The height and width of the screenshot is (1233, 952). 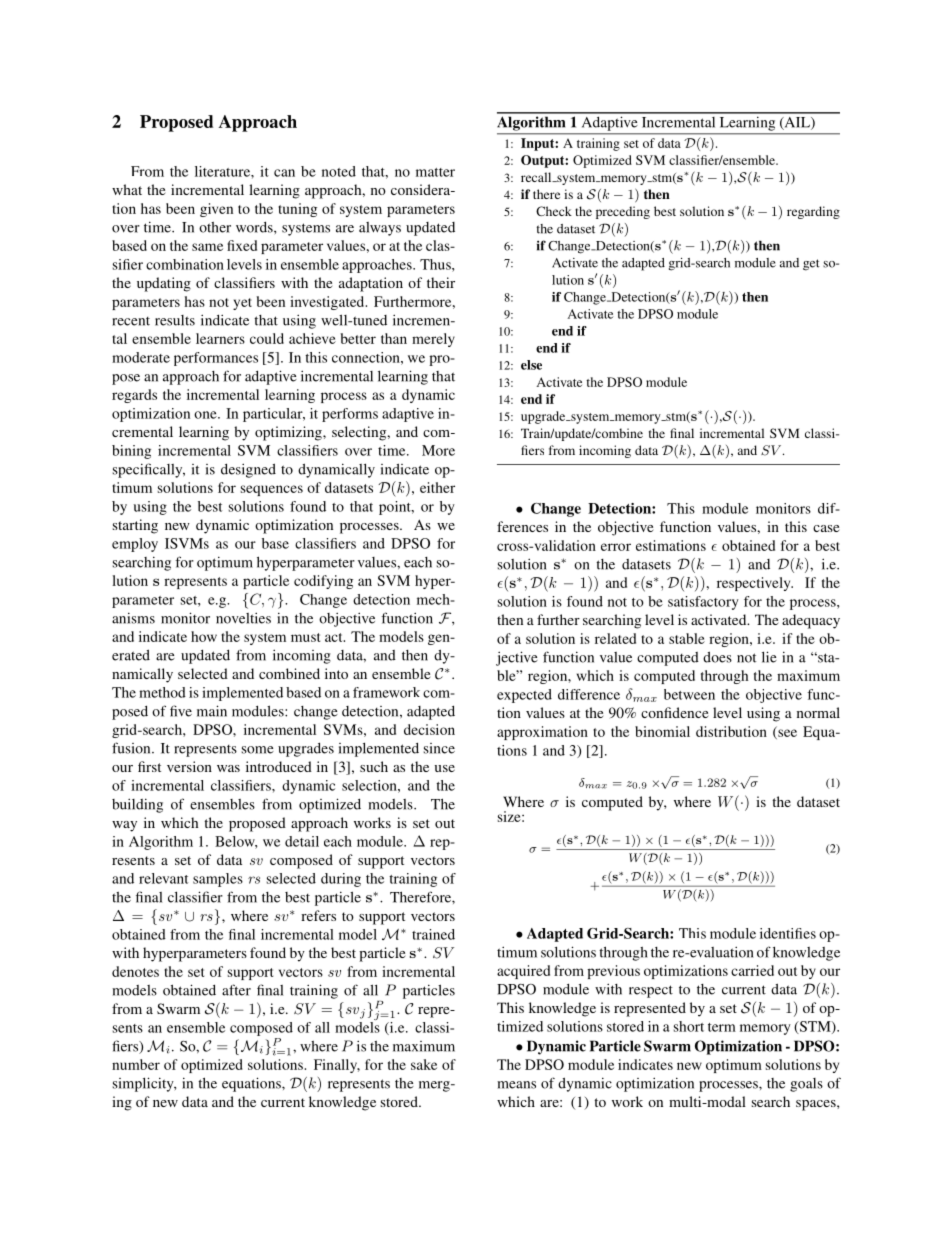 I want to click on how, so click(x=204, y=636).
